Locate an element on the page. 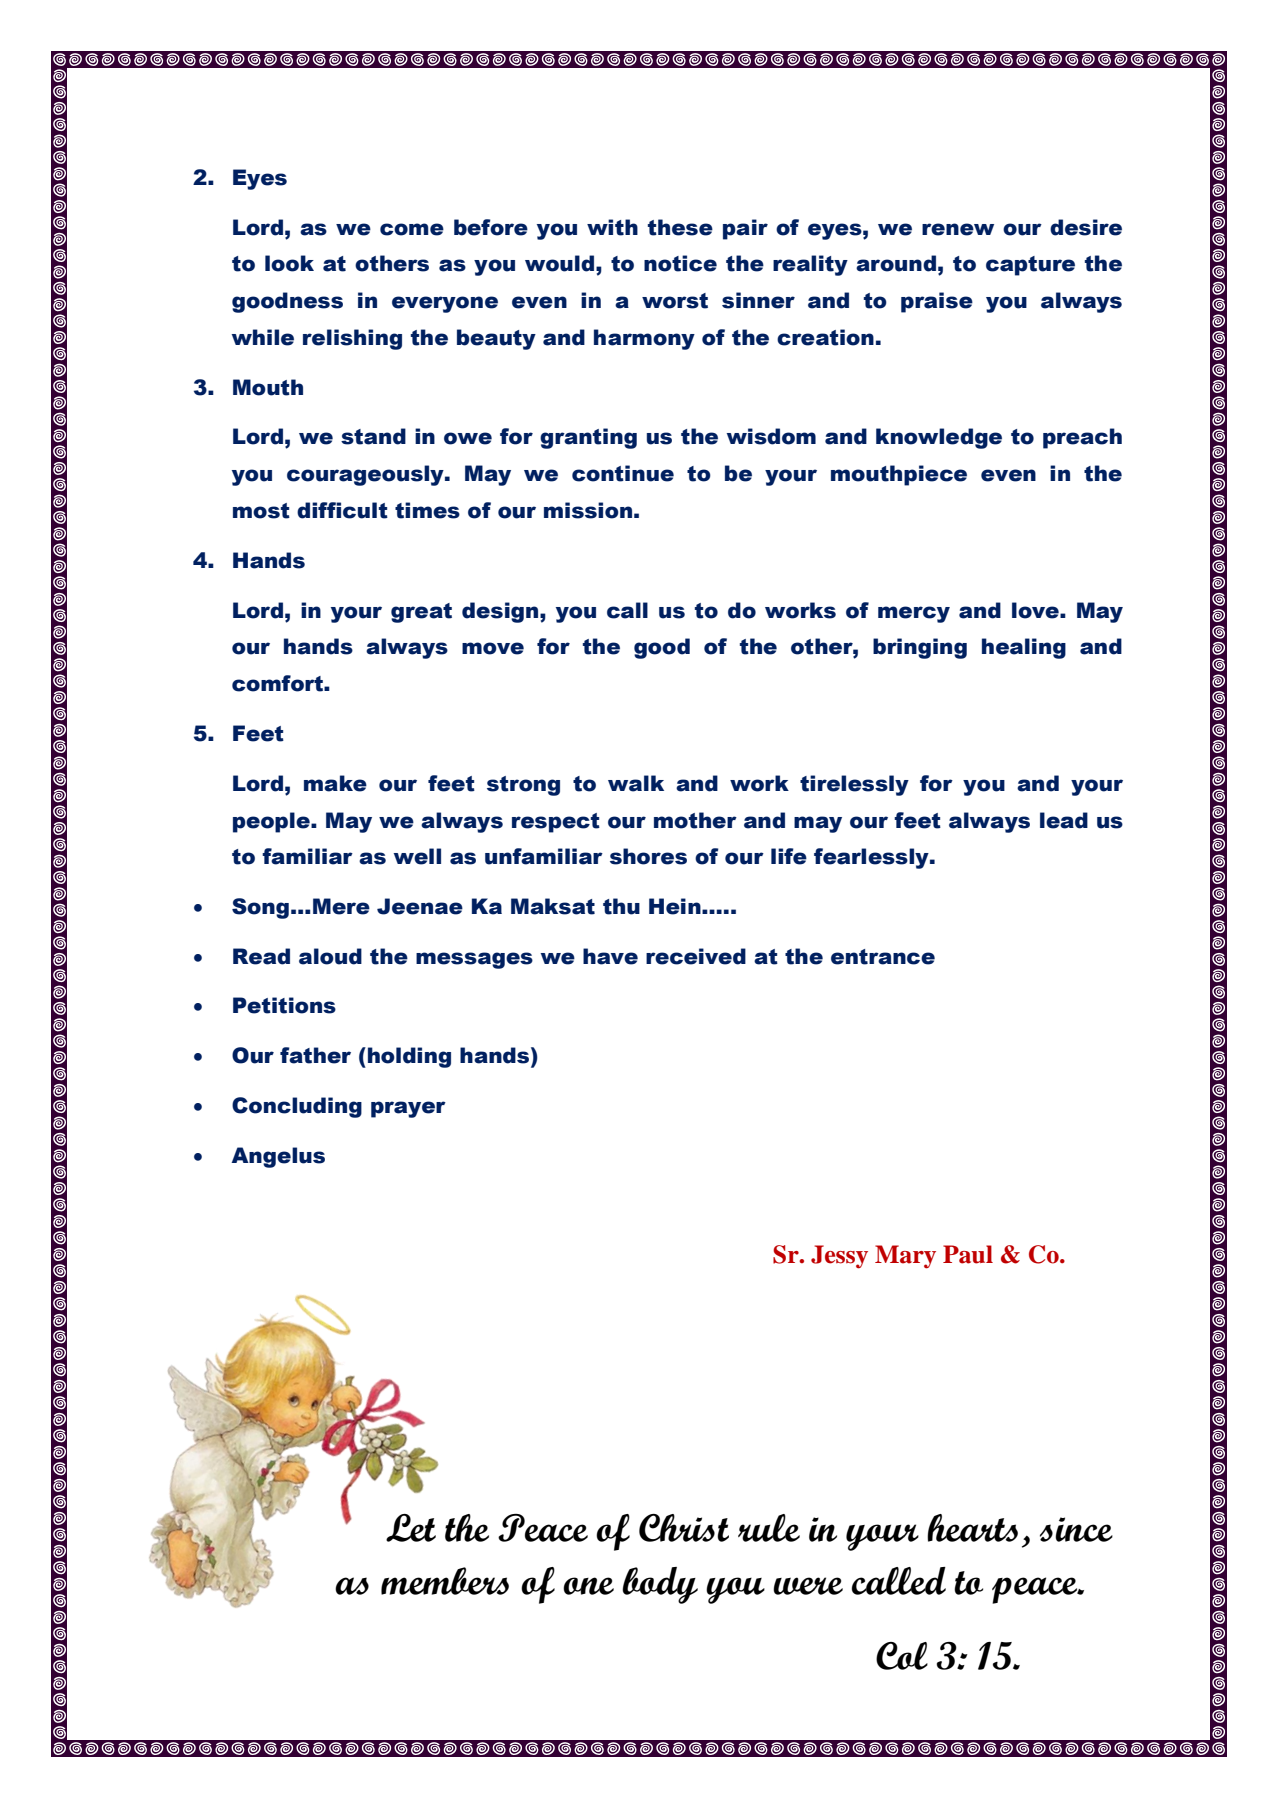 The width and height of the page is (1278, 1808). come is located at coordinates (412, 229).
